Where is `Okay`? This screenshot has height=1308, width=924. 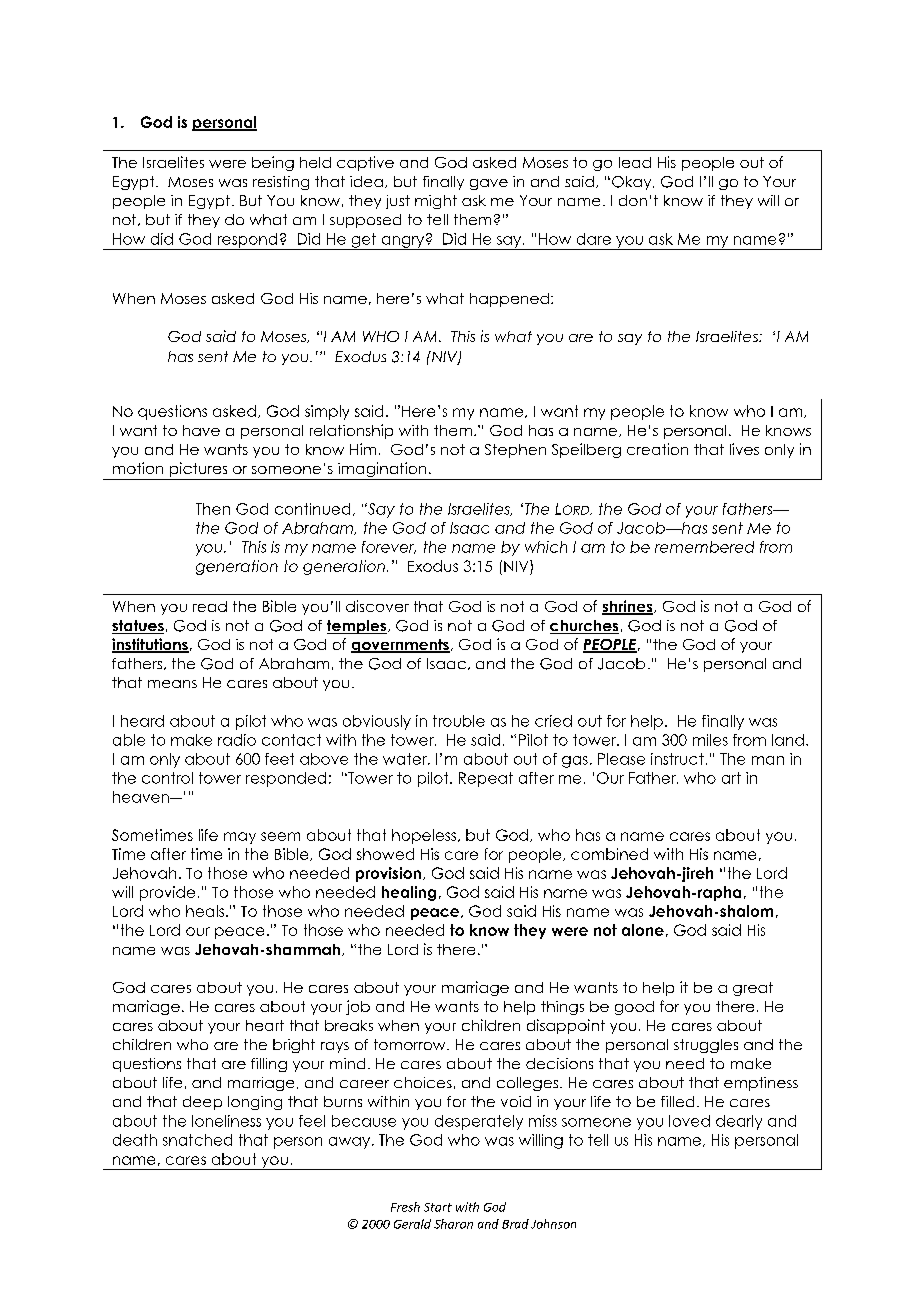
Okay is located at coordinates (633, 183).
